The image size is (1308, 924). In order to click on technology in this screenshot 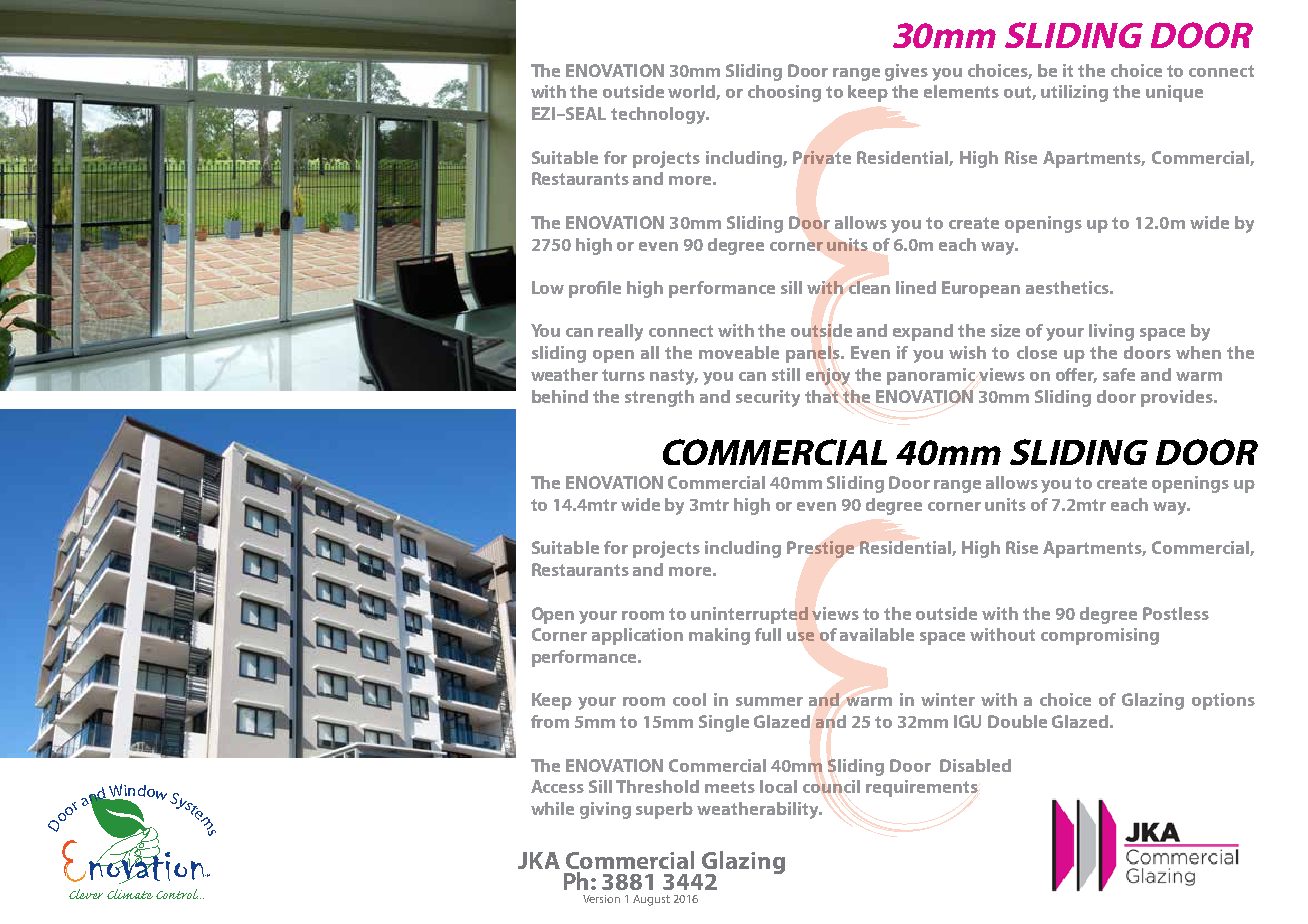, I will do `click(659, 115)`.
